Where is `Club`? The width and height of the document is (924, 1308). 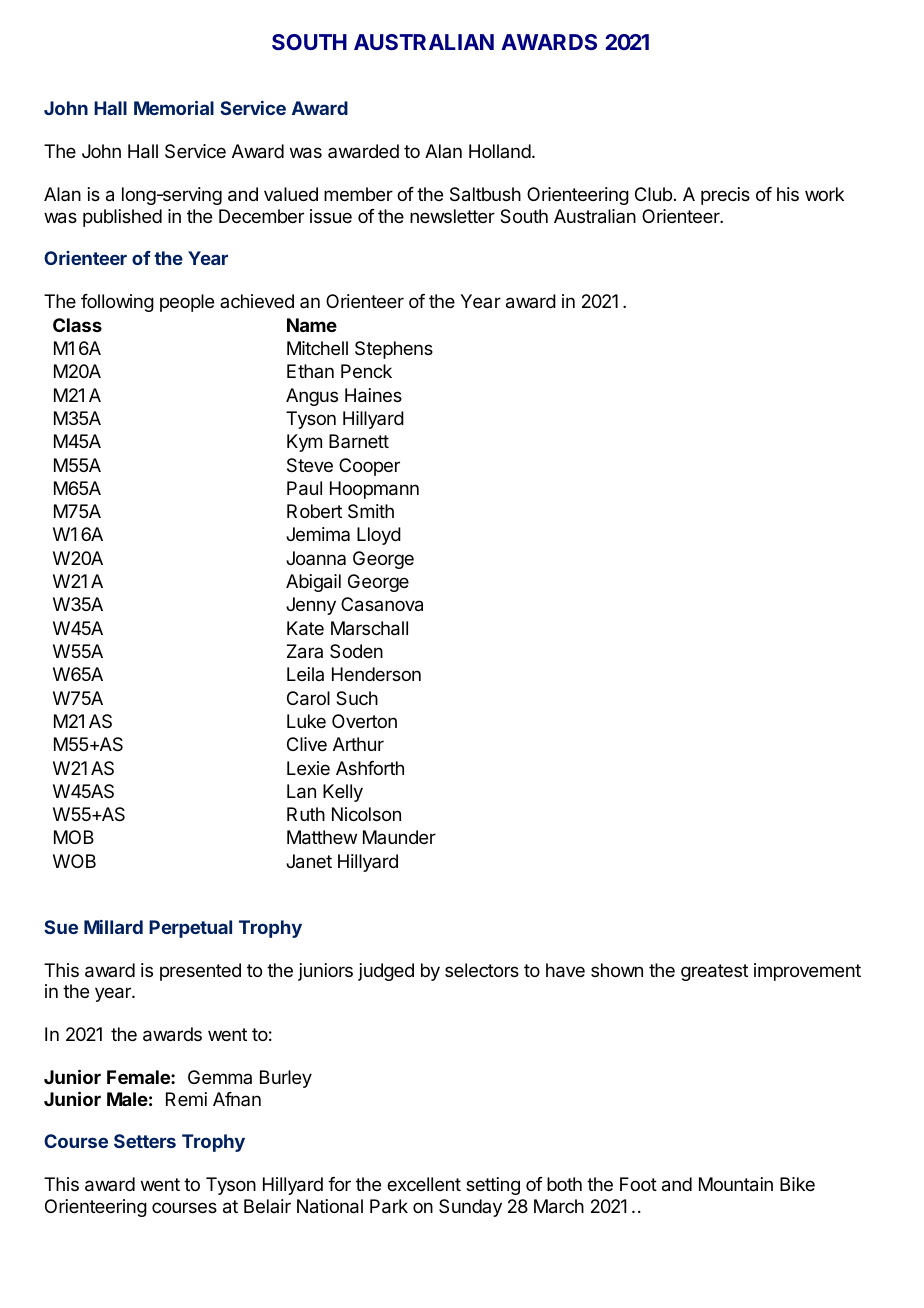 Club is located at coordinates (653, 194).
